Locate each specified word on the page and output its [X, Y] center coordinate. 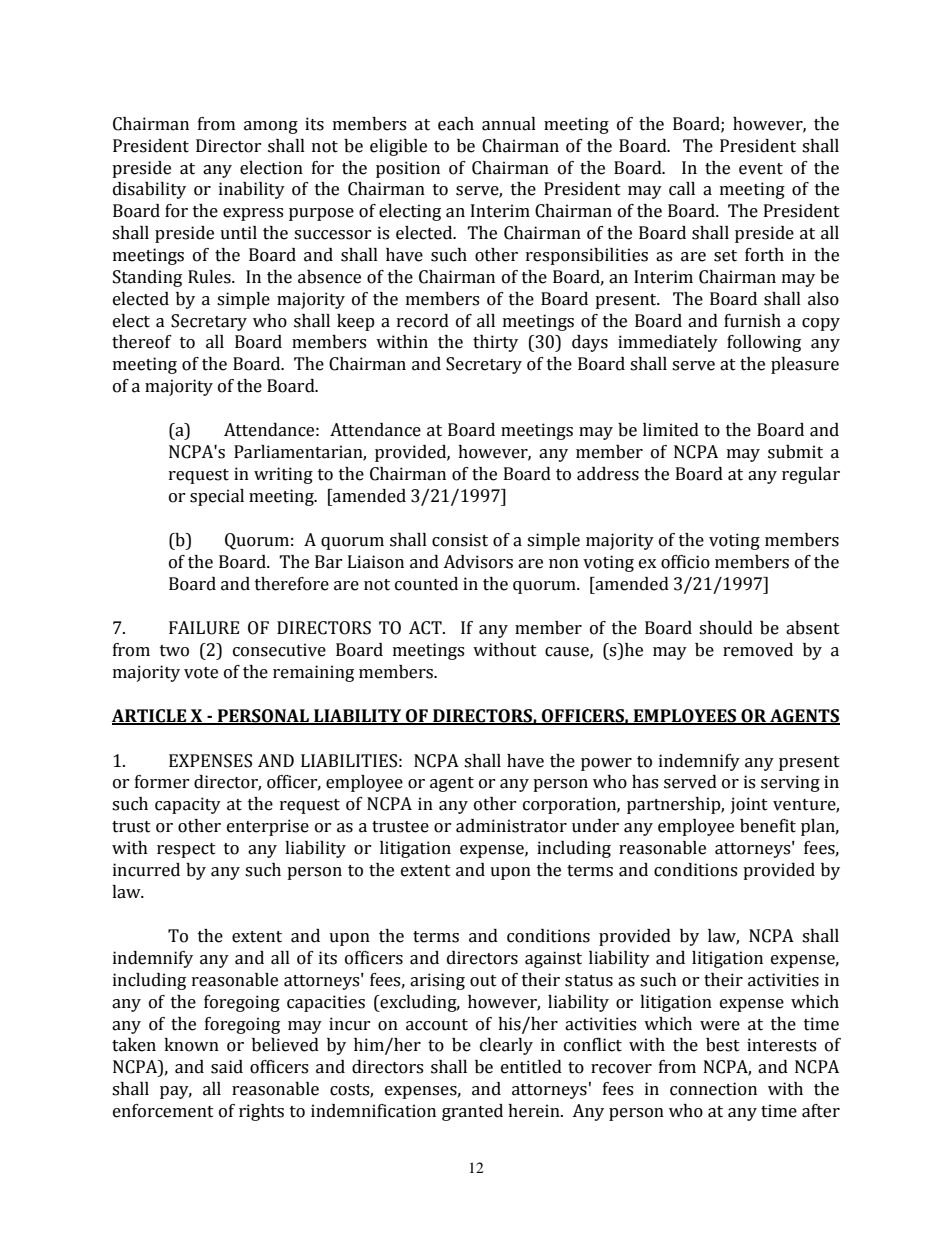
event [761, 169]
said [227, 1067]
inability [252, 190]
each [456, 124]
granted [472, 1112]
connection [713, 1089]
